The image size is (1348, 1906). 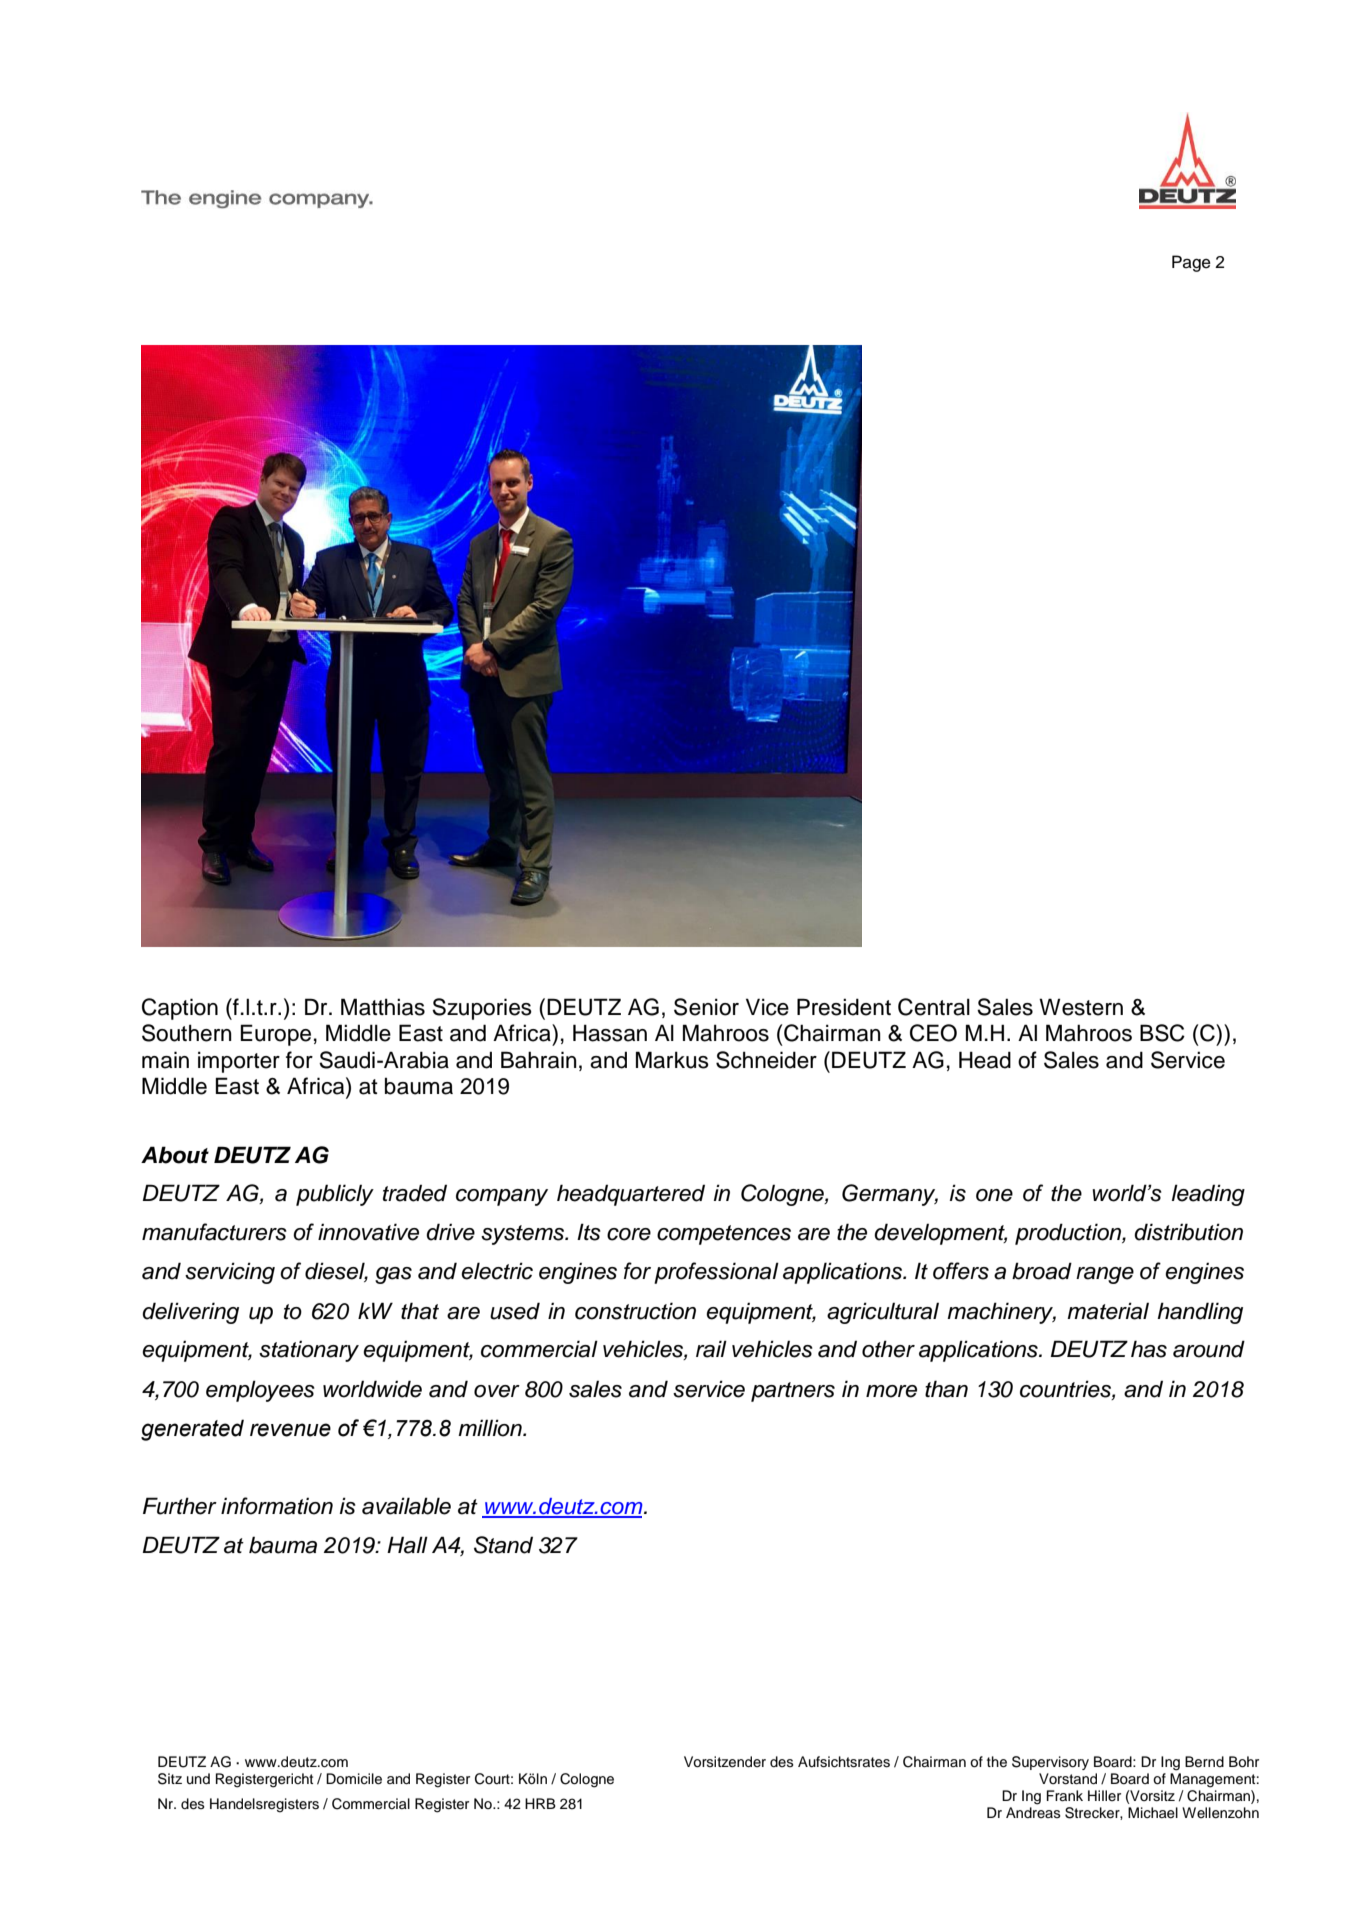 What do you see at coordinates (1104, 1795) in the document?
I see `Hiller` at bounding box center [1104, 1795].
